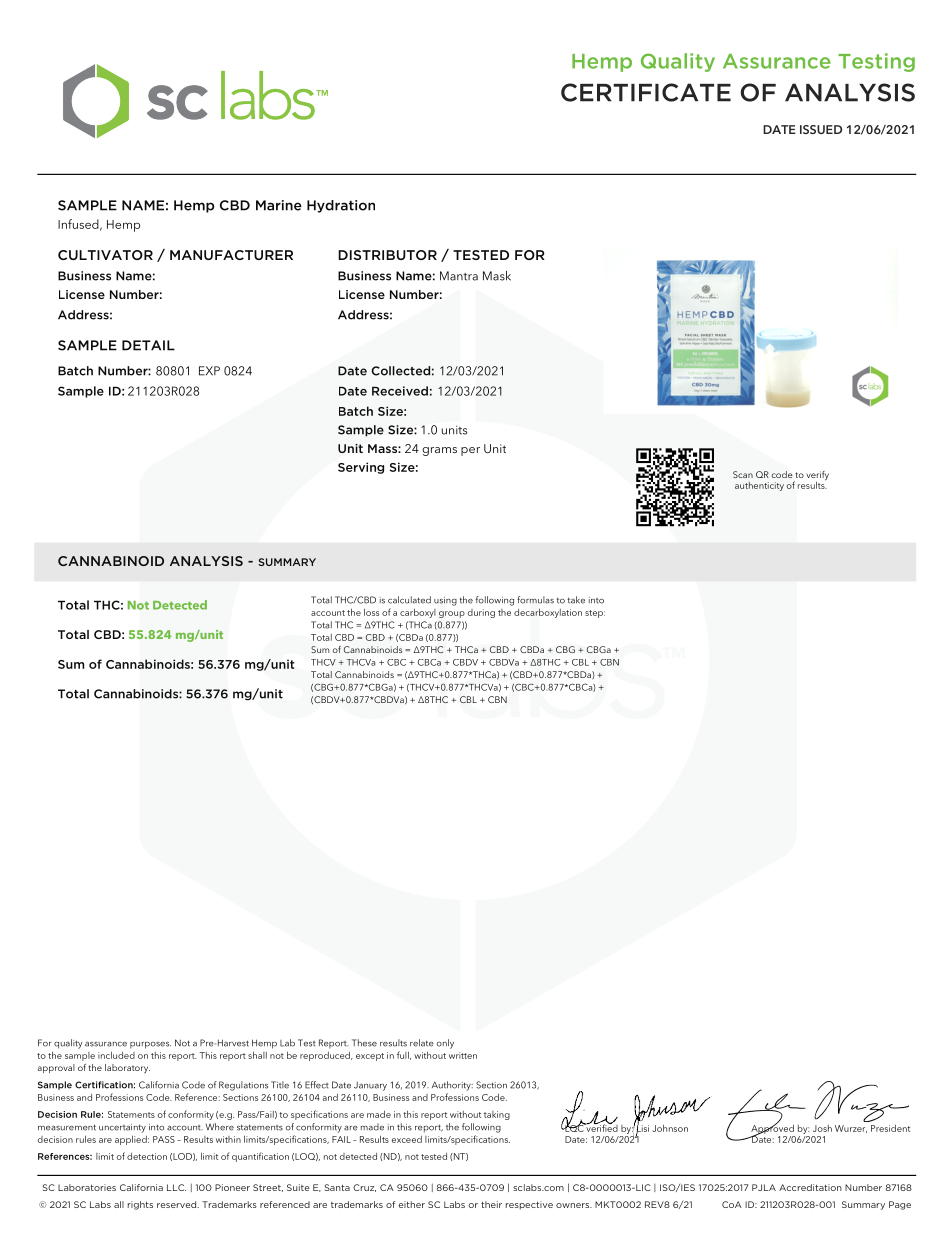 The width and height of the image is (952, 1233). Describe the element at coordinates (576, 600) in the image. I see `take` at that location.
